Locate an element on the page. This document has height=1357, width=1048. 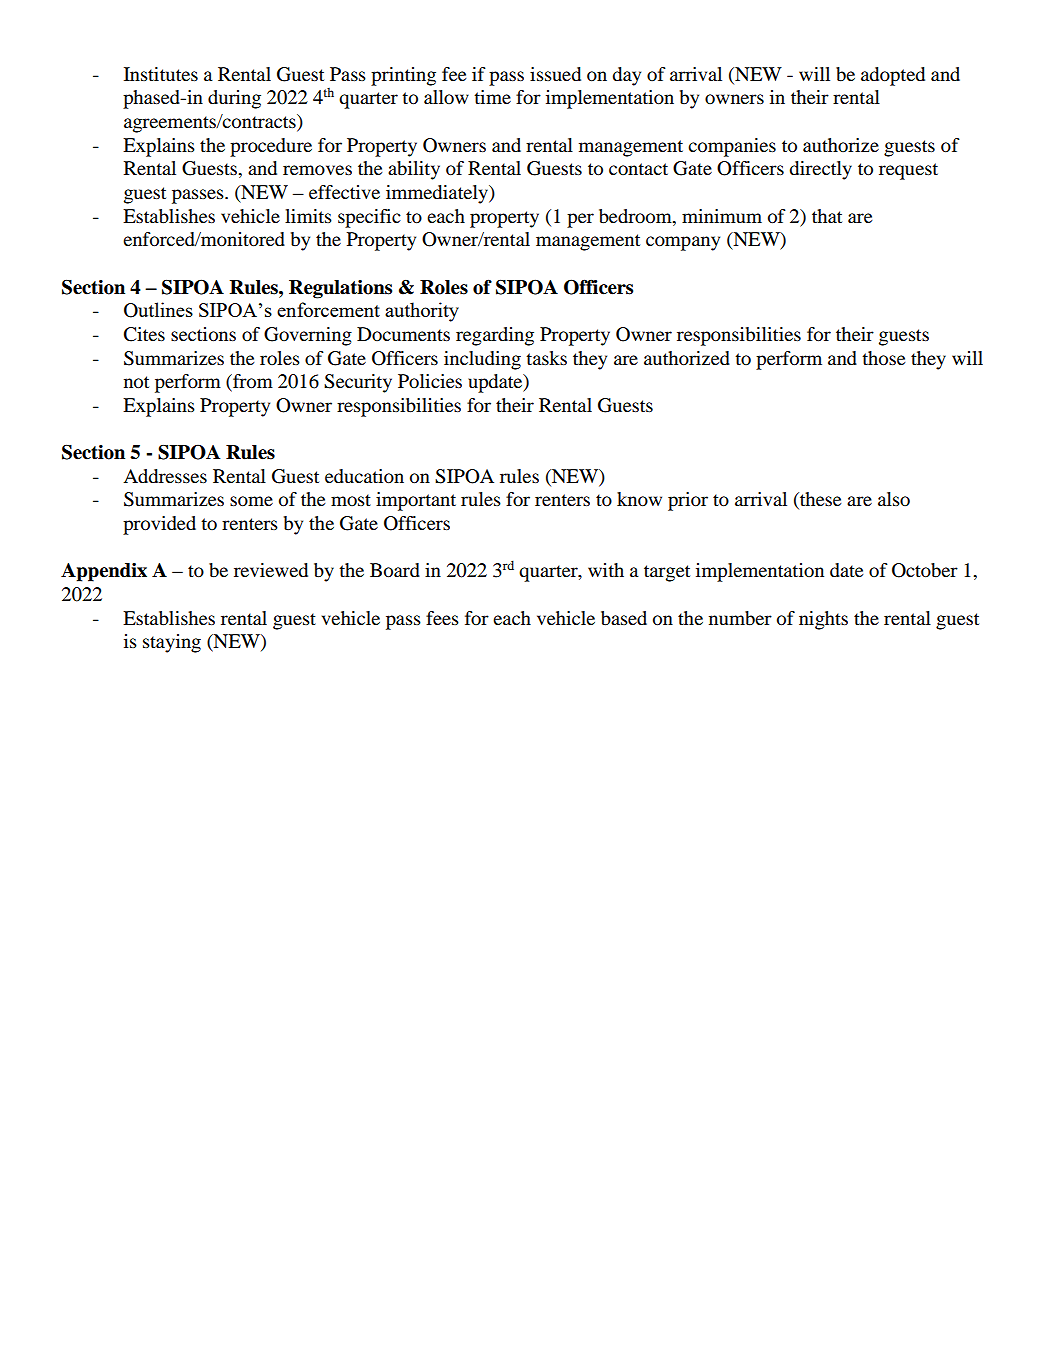
education is located at coordinates (364, 476).
